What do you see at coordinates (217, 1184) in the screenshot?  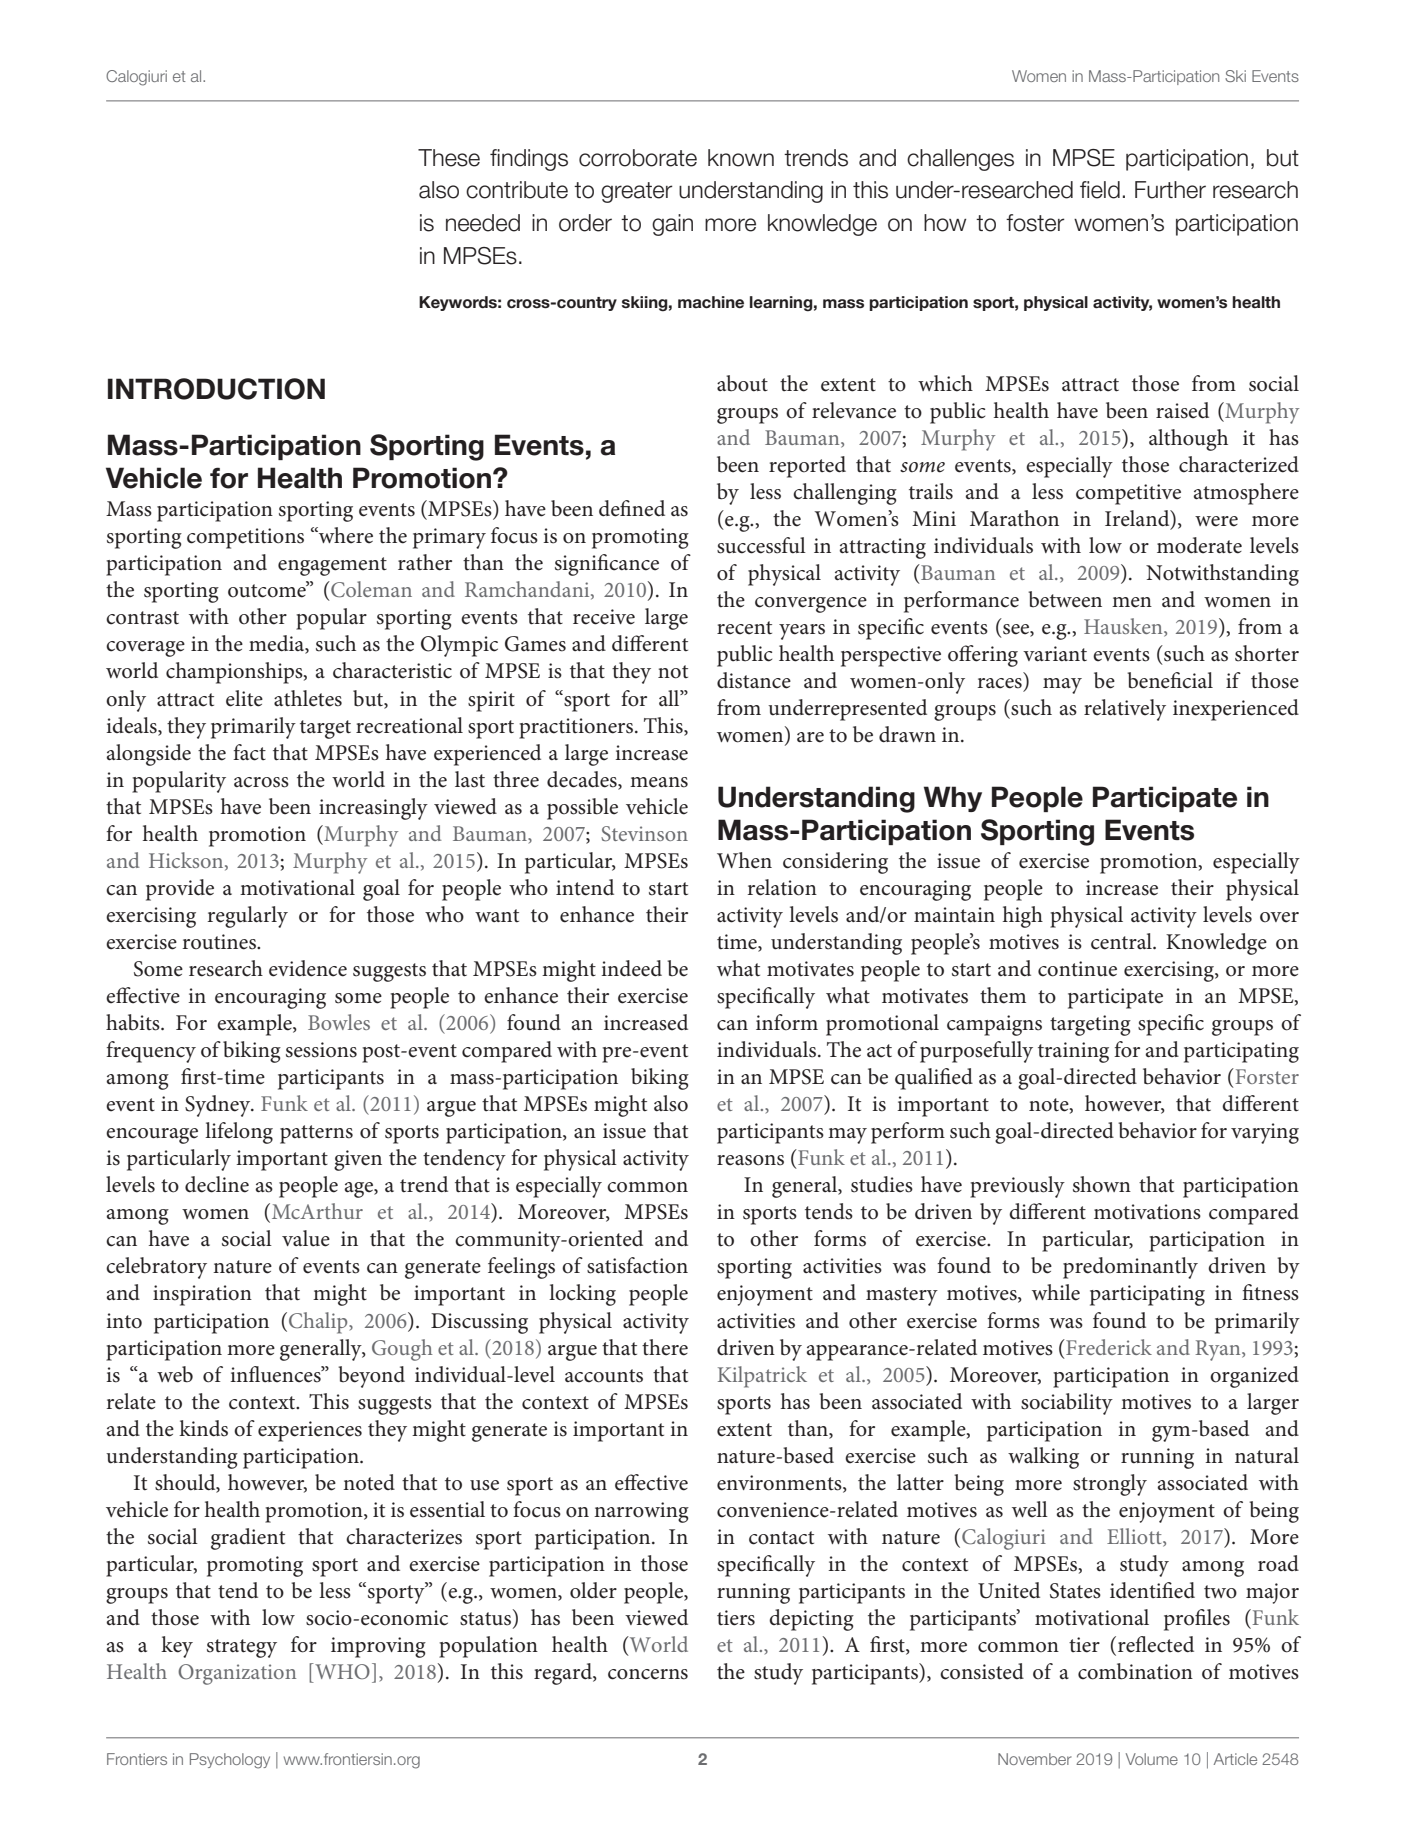 I see `decline` at bounding box center [217, 1184].
